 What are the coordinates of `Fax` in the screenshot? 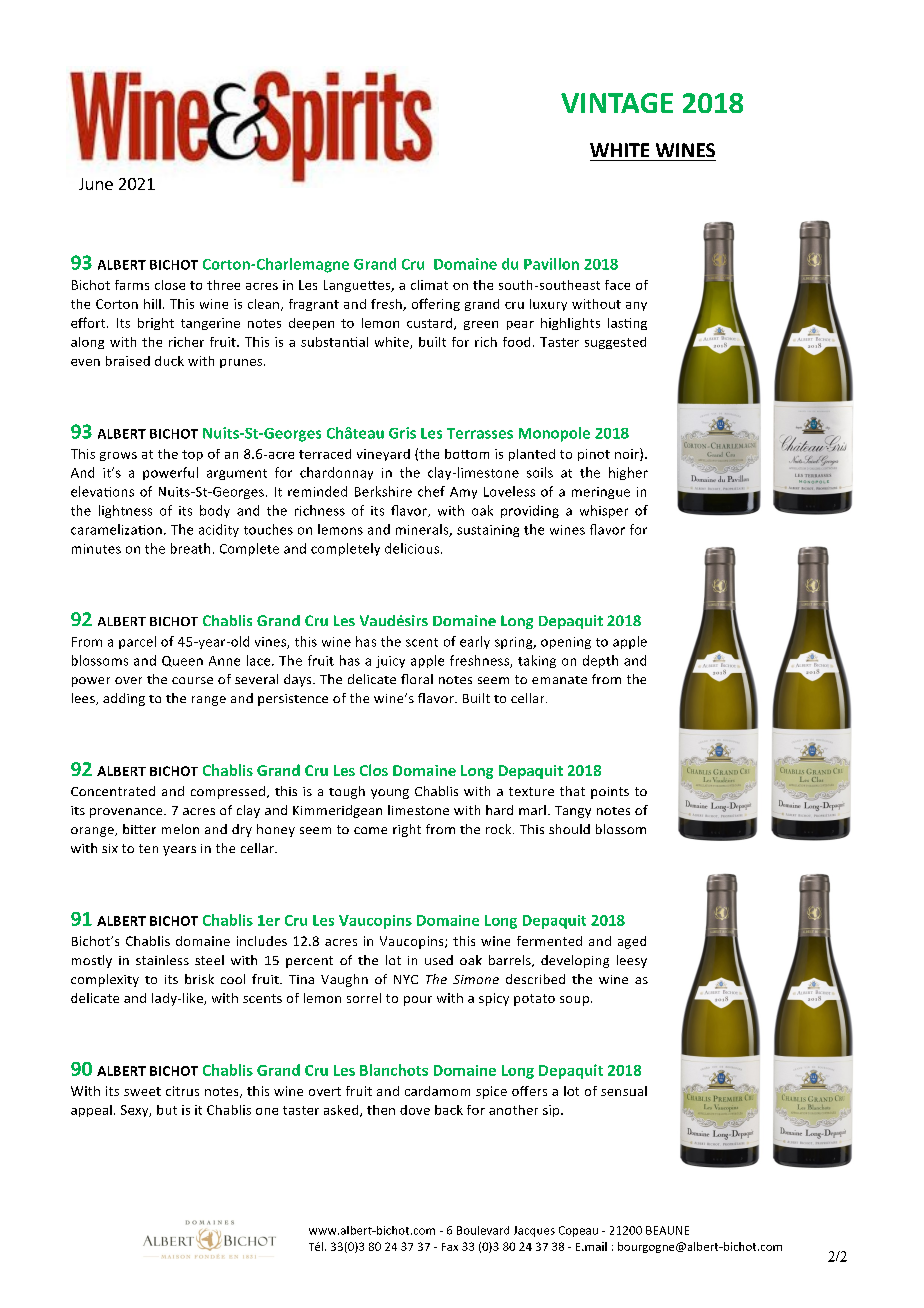 It's located at (450, 1247).
